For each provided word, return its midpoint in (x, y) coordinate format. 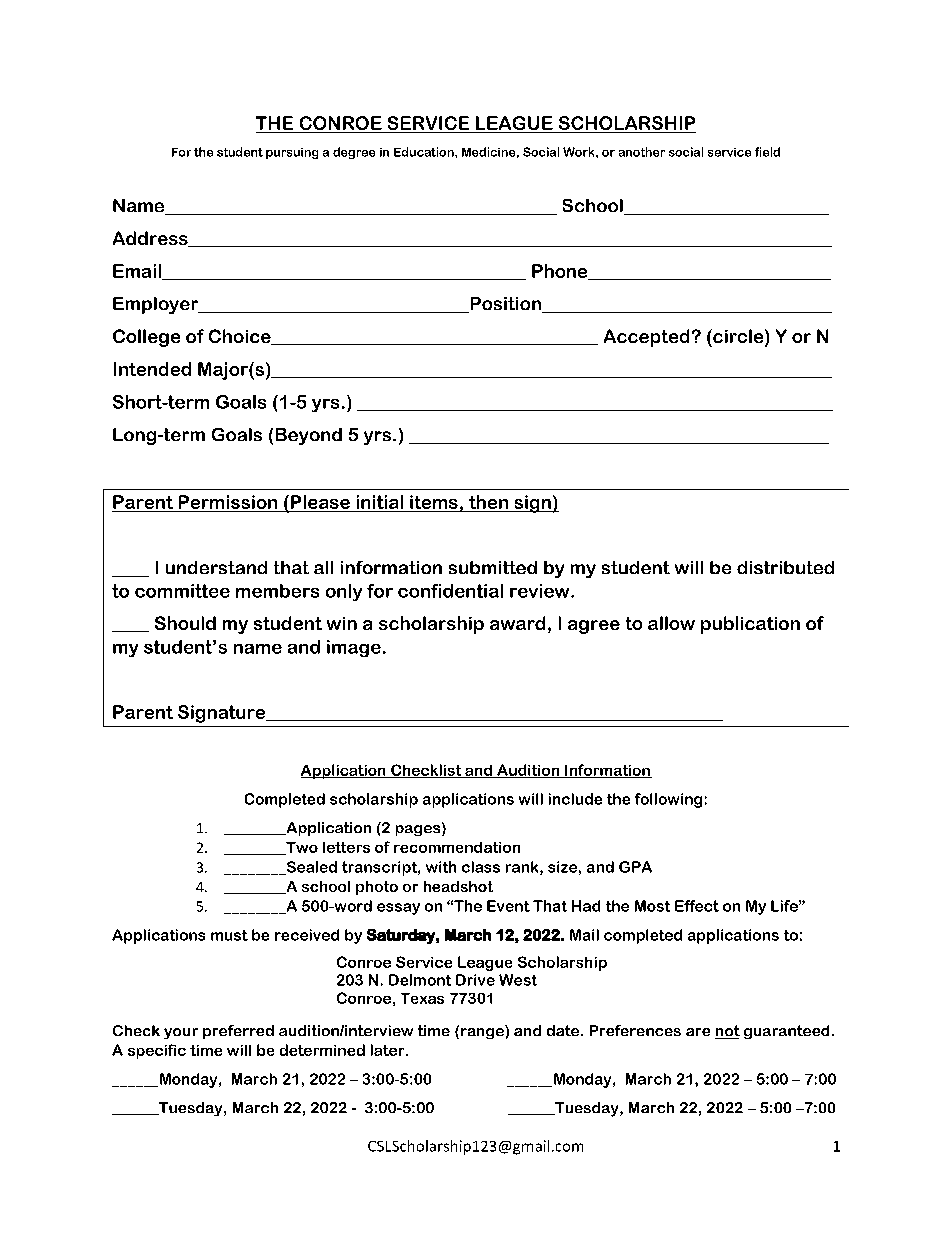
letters (346, 847)
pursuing (292, 153)
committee (182, 591)
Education (425, 152)
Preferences (635, 1030)
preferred (238, 1032)
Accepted (646, 338)
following (668, 800)
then (488, 502)
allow (671, 623)
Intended (152, 369)
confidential (450, 591)
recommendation (457, 847)
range (482, 1033)
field (767, 152)
